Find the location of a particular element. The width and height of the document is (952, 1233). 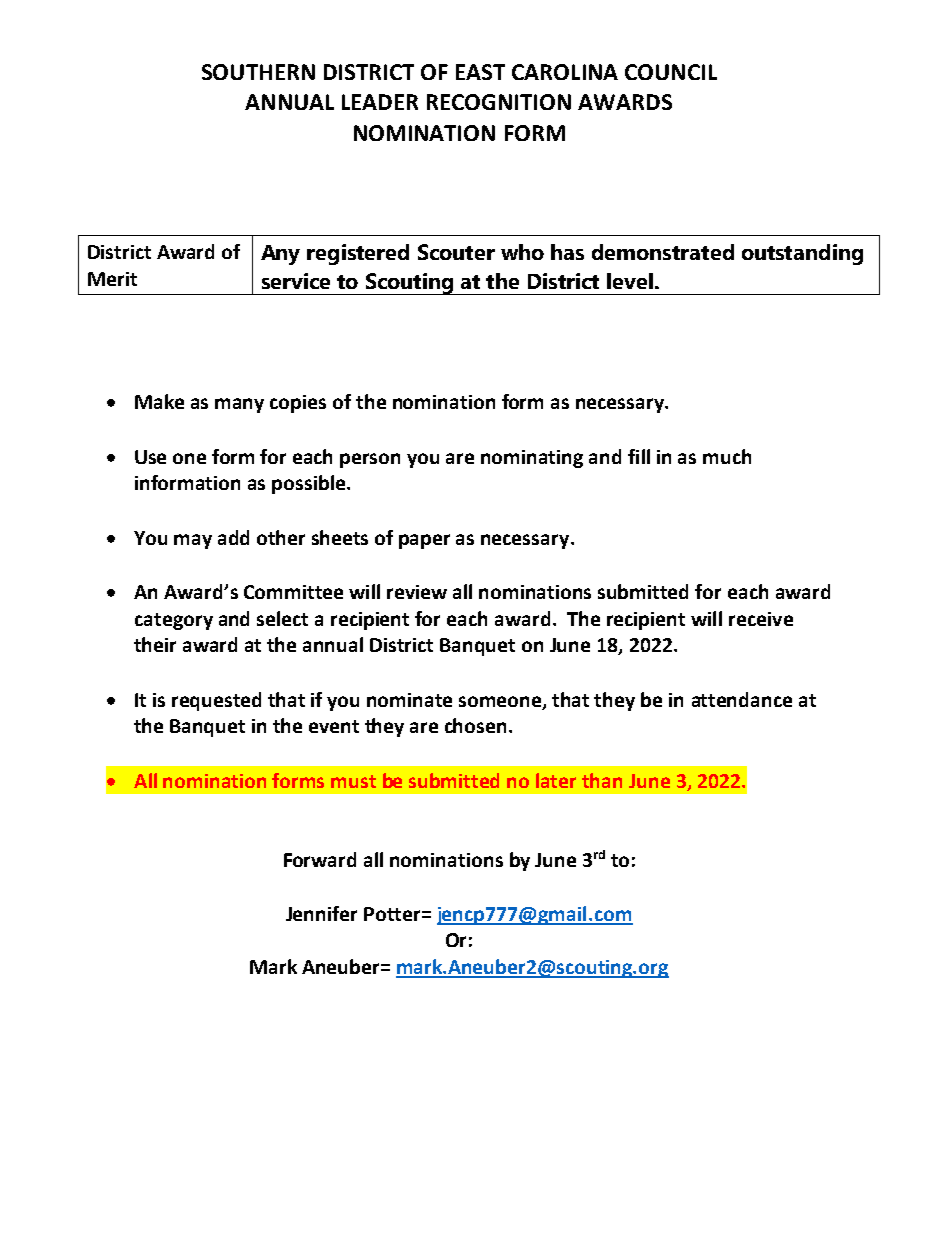

Forward is located at coordinates (320, 859).
